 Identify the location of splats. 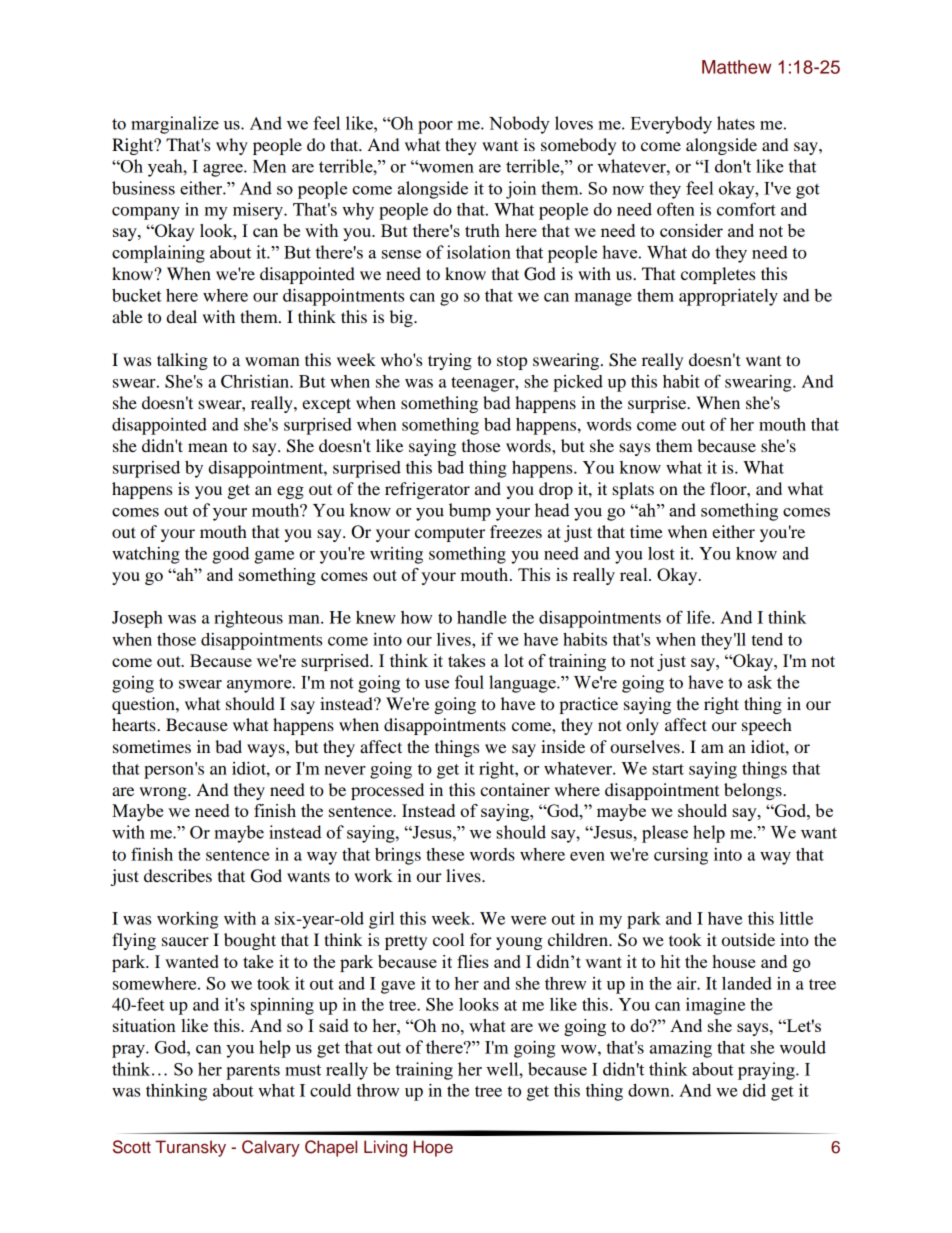
(633, 490).
